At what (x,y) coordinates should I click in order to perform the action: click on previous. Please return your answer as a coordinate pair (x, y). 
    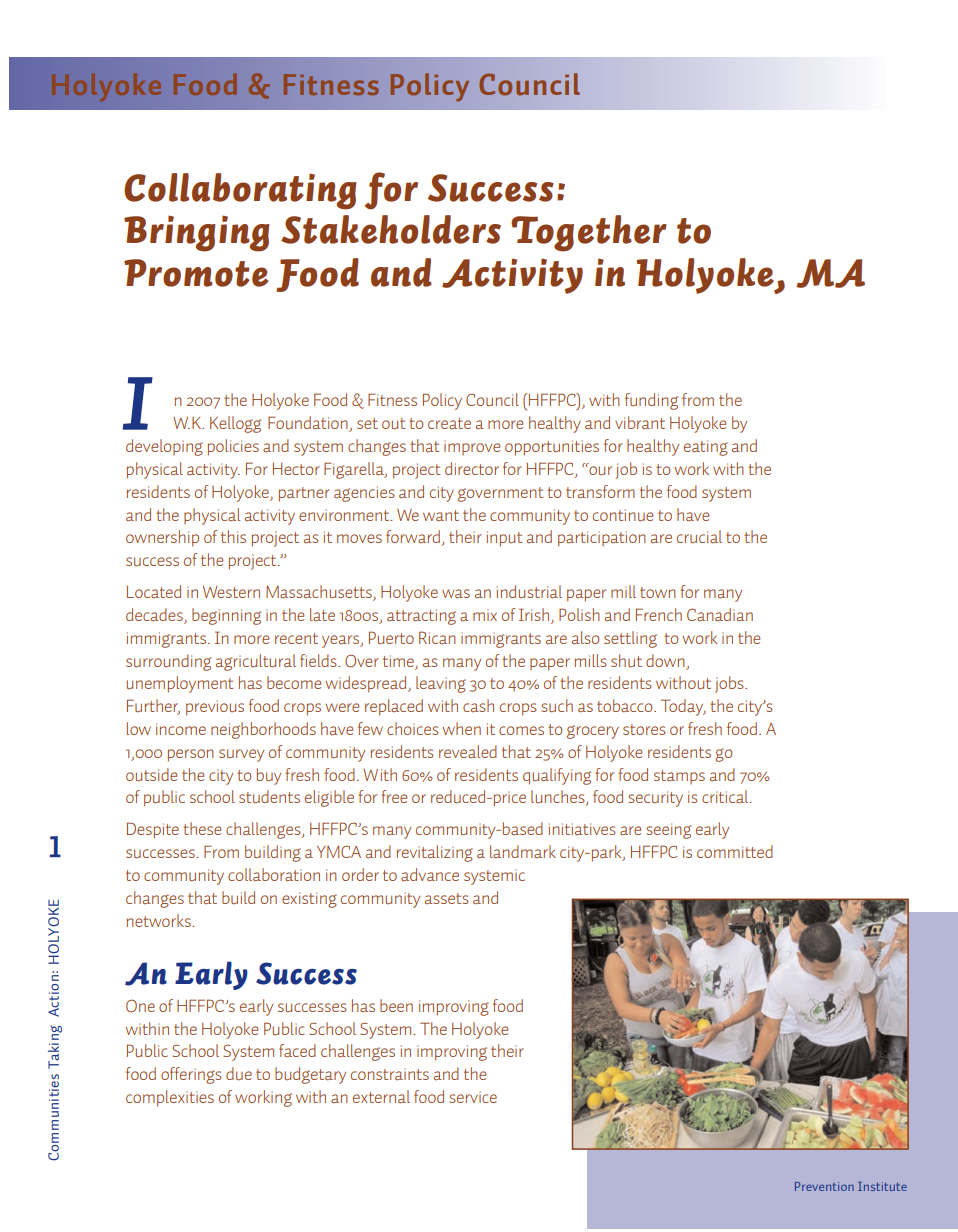
    Looking at the image, I should click on (215, 708).
